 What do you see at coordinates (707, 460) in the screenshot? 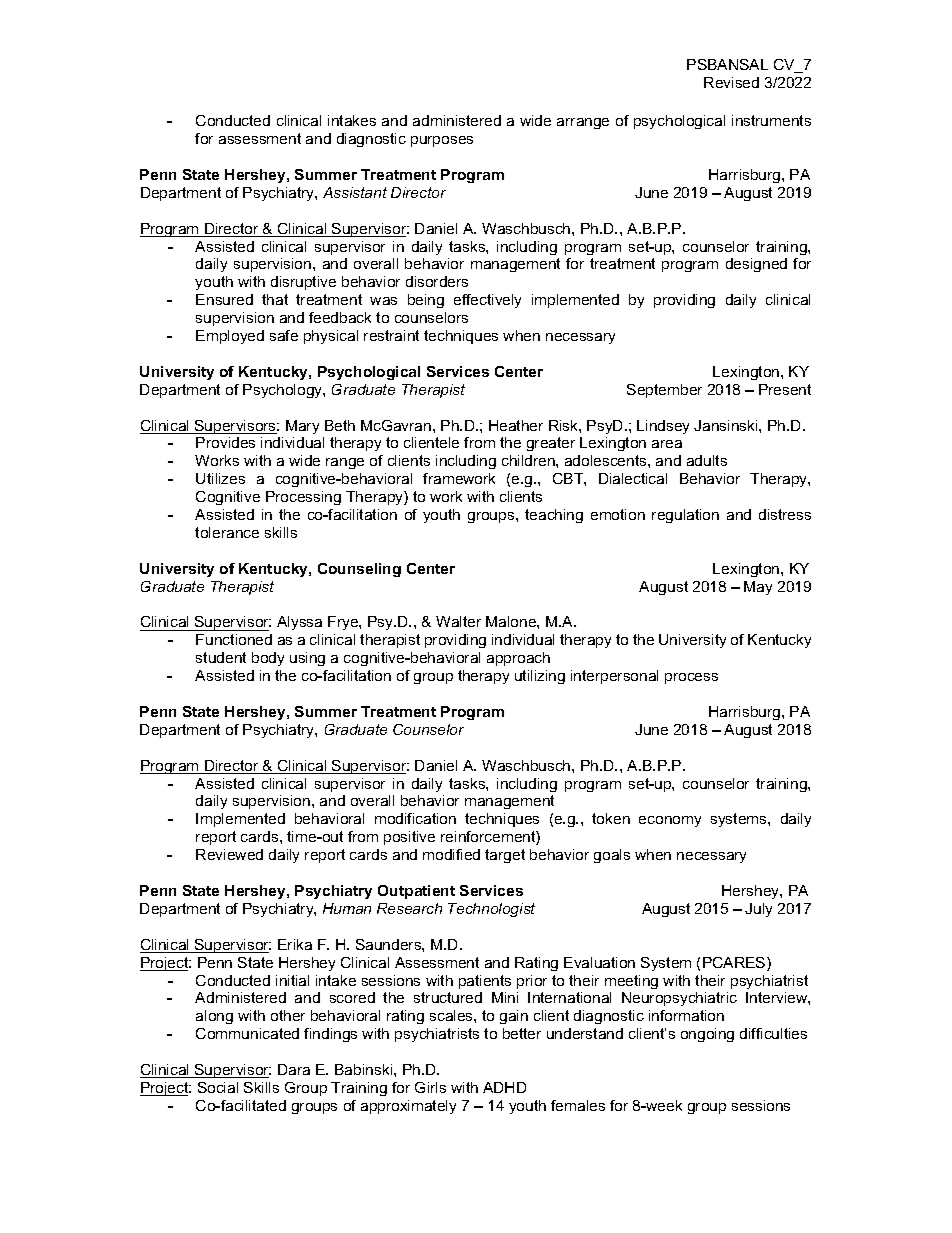
I see `adults` at bounding box center [707, 460].
